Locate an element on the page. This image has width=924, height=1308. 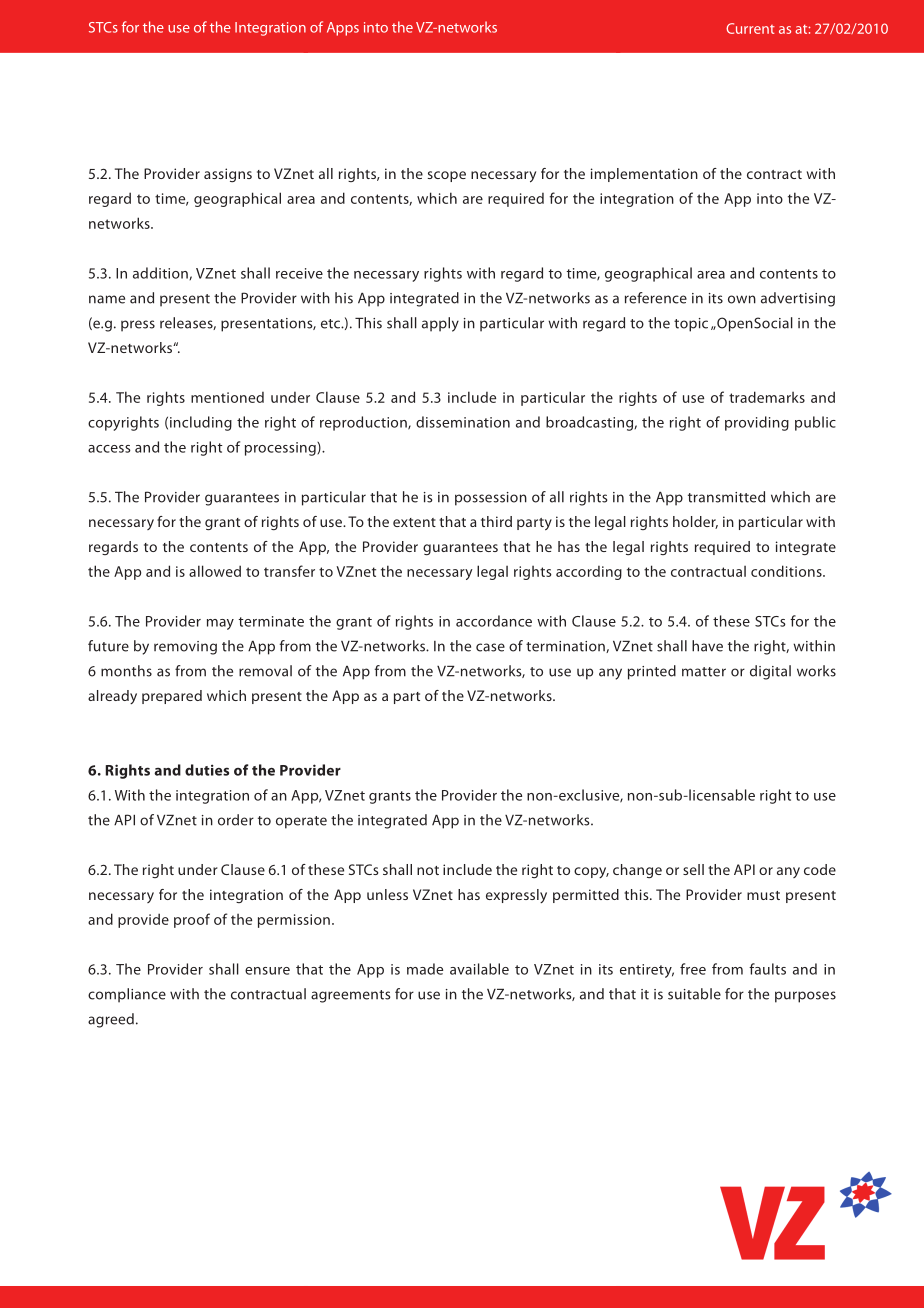
Apps is located at coordinates (343, 29).
